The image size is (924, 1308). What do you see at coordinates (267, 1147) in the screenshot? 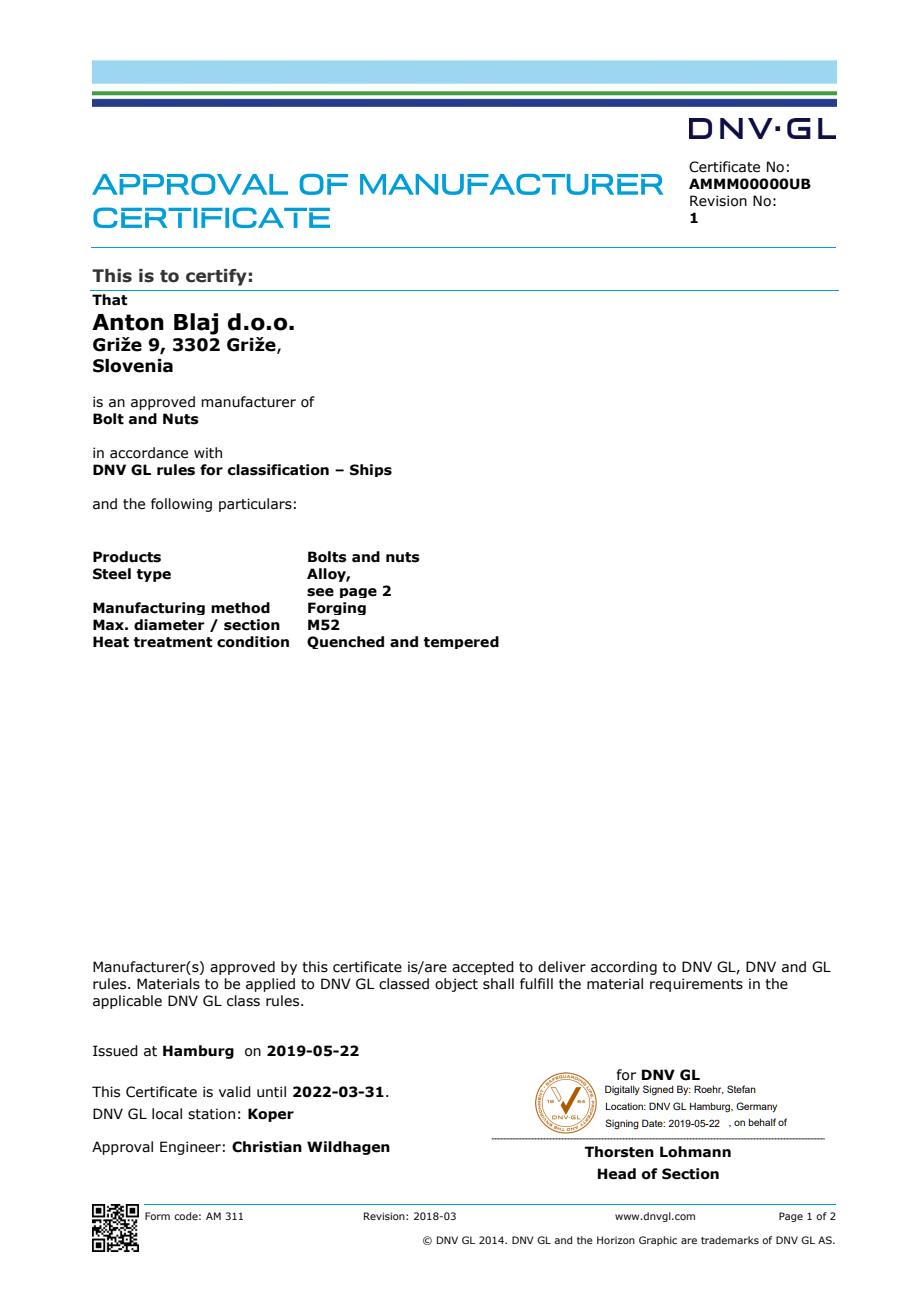
I see `Christian` at bounding box center [267, 1147].
